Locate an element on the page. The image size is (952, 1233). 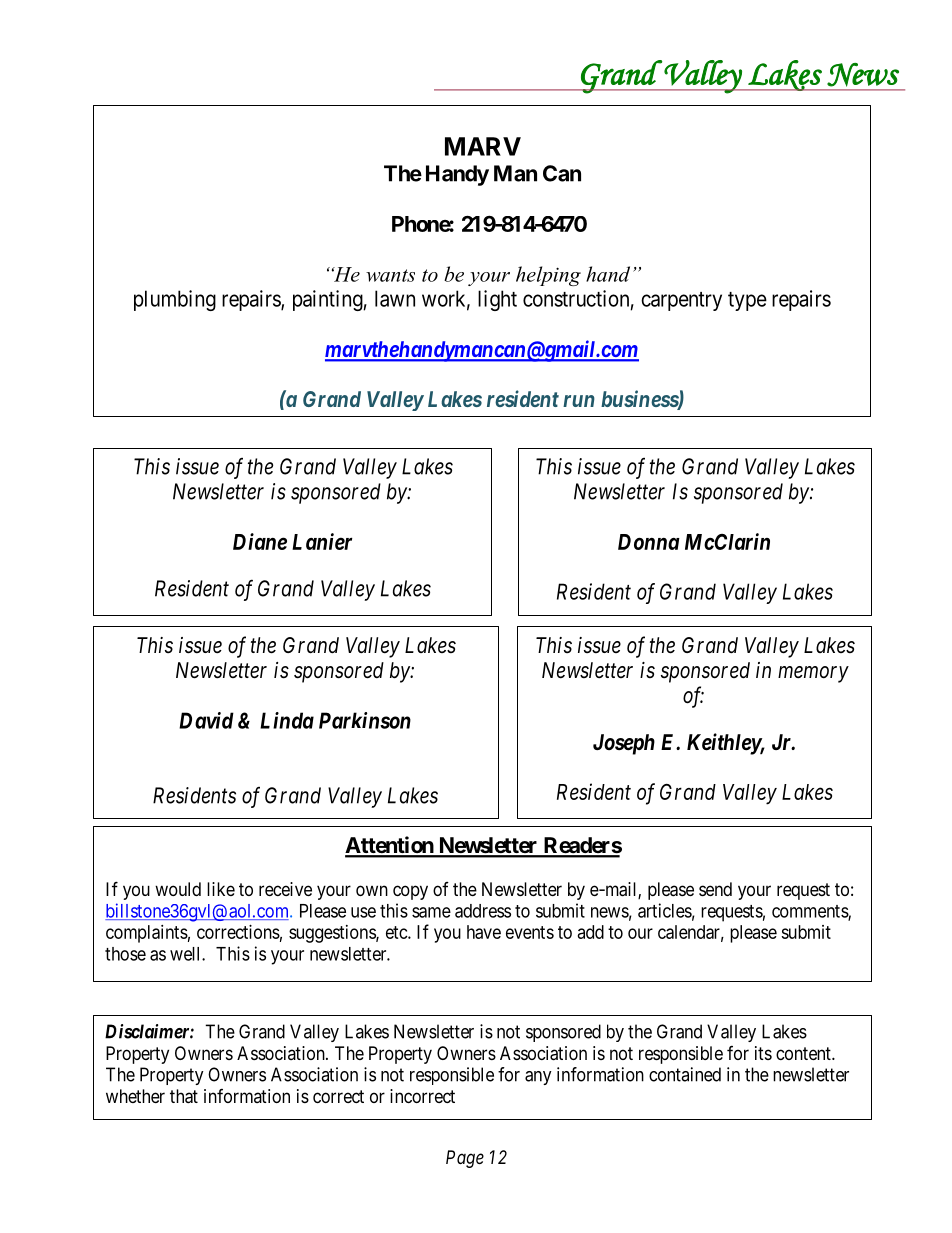
type is located at coordinates (747, 301).
